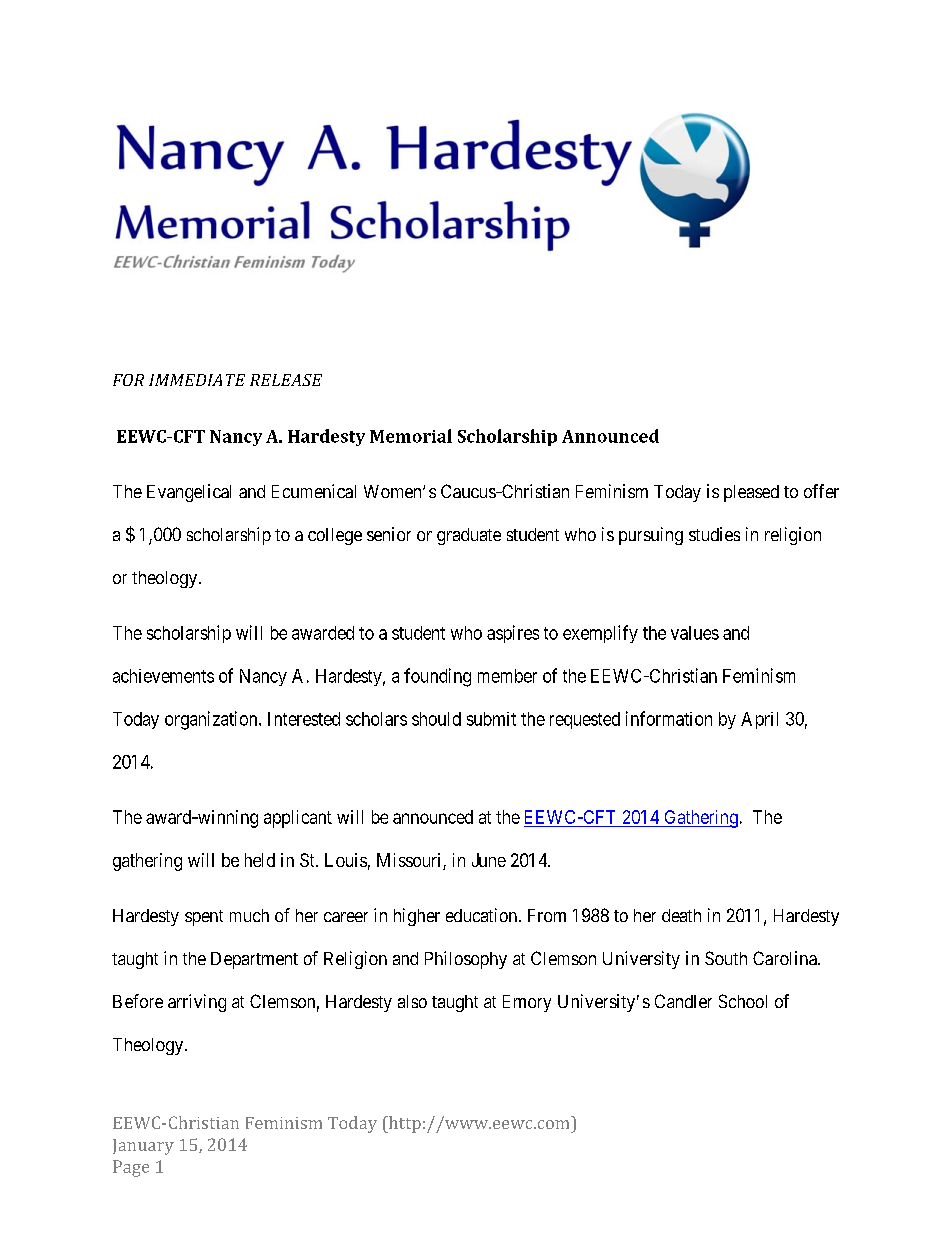 This image has height=1233, width=952. Describe the element at coordinates (197, 380) in the image. I see `IMMEDIATE` at that location.
